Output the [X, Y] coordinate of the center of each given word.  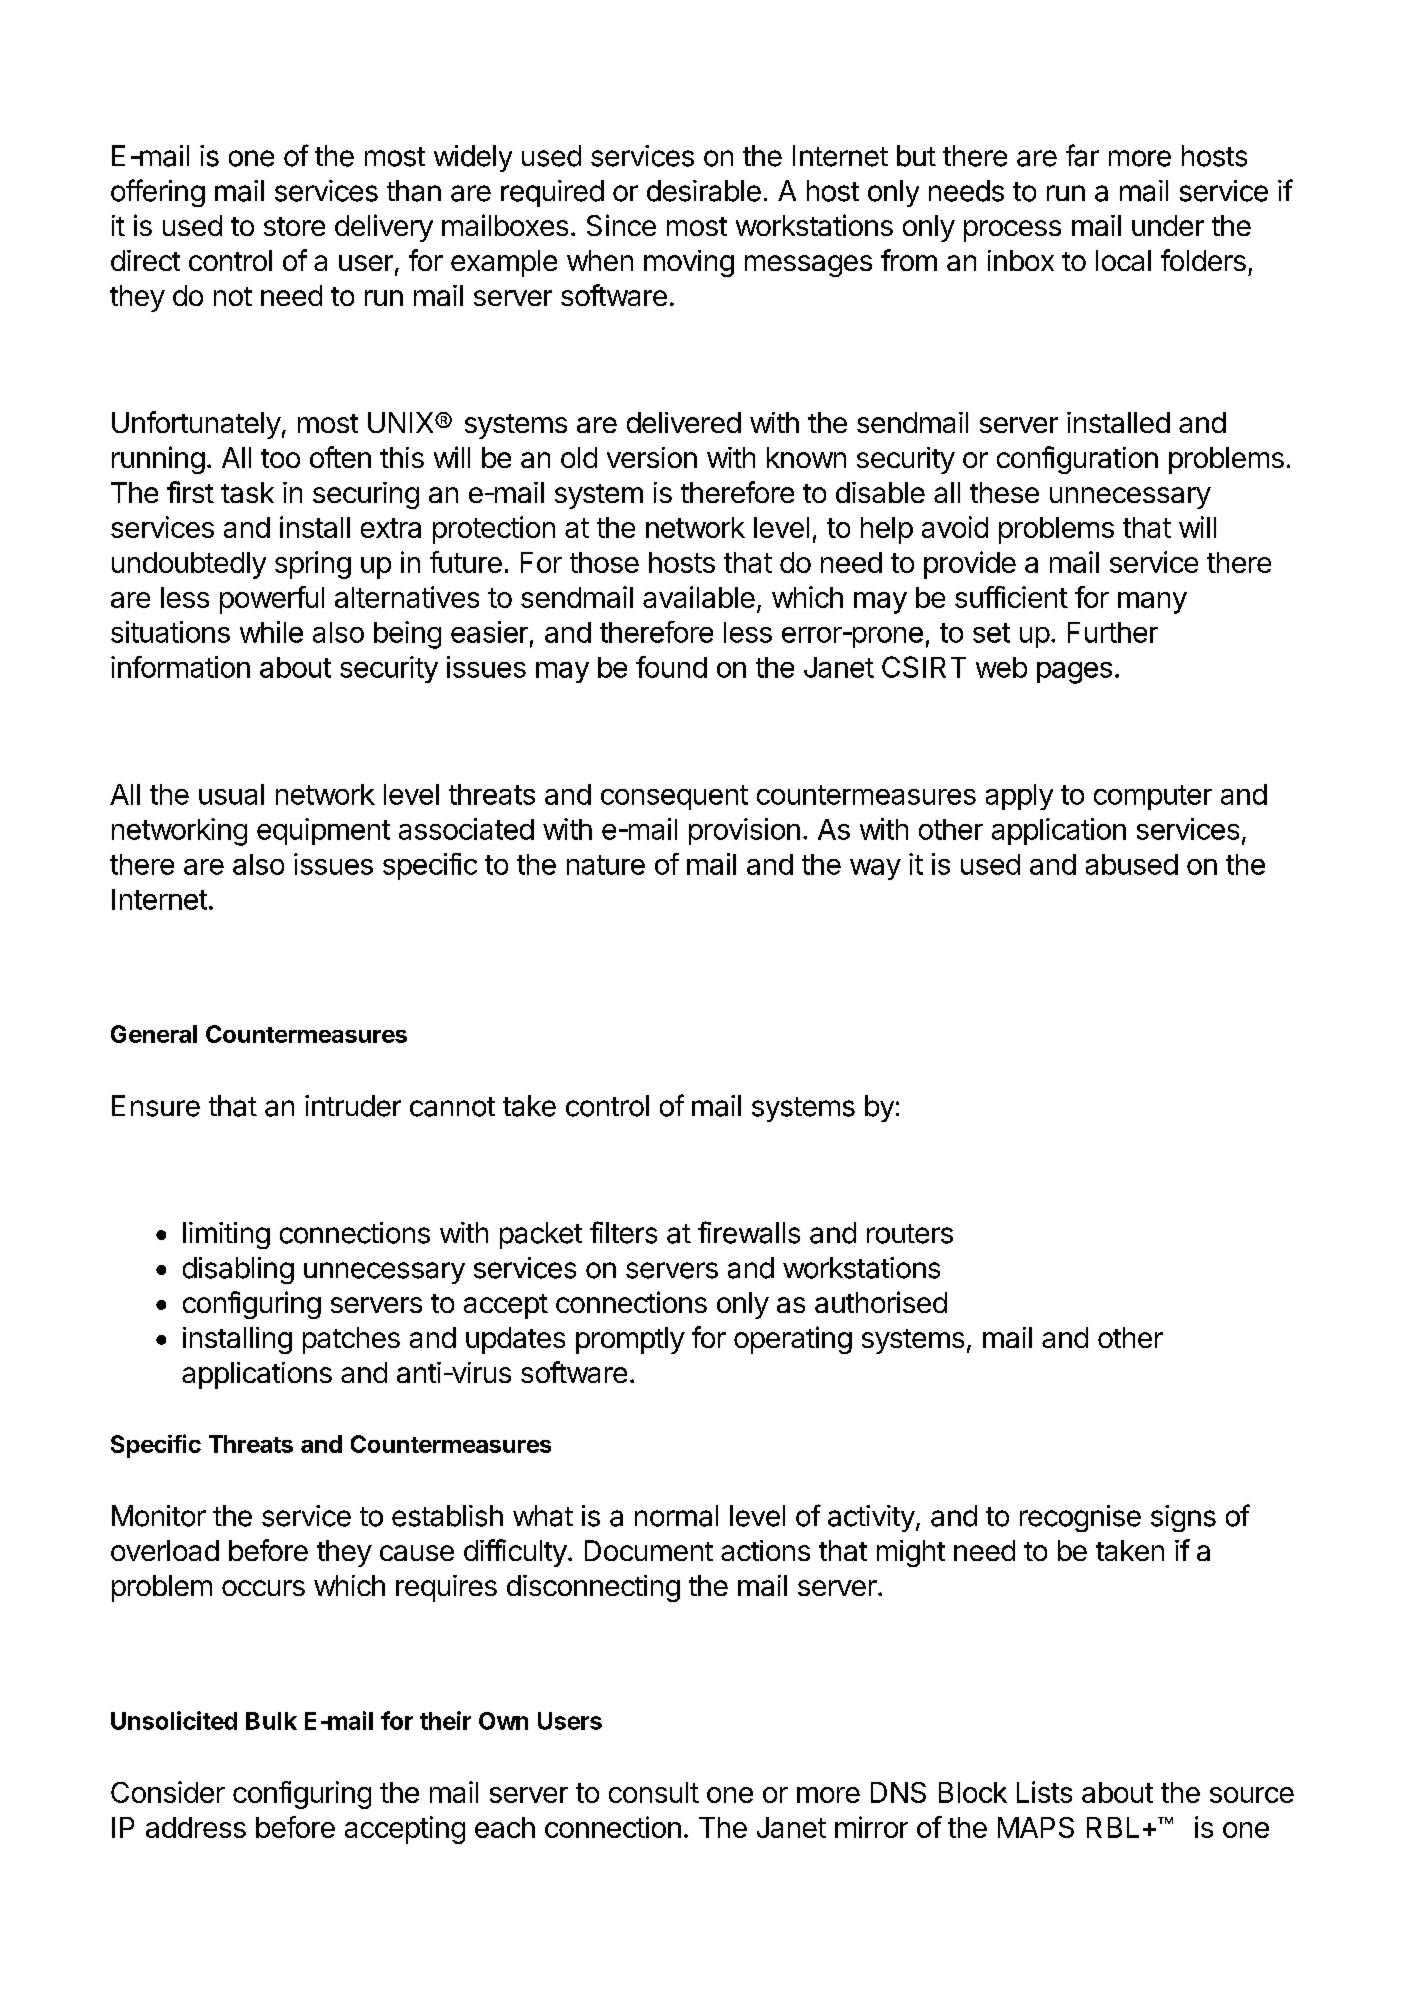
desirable [704, 191]
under [1168, 225]
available [699, 597]
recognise [1080, 1518]
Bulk [271, 1721]
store [294, 226]
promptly [630, 1340]
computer [1153, 797]
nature [606, 865]
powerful [272, 600]
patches [351, 1340]
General [154, 1034]
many [1152, 603]
